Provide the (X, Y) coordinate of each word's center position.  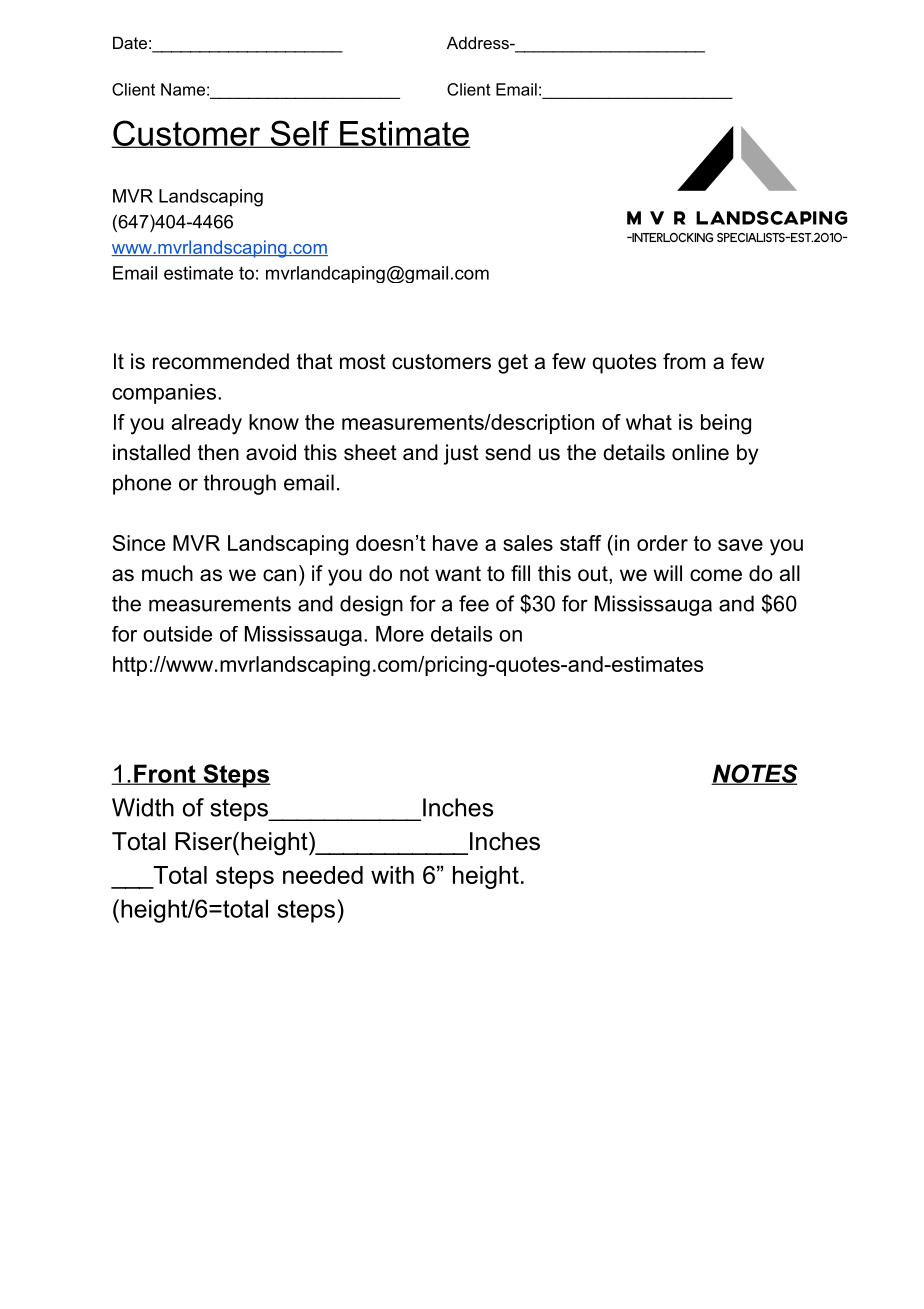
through (240, 484)
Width (143, 807)
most (363, 362)
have (455, 543)
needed (323, 875)
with (392, 875)
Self (300, 134)
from (684, 361)
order (662, 543)
